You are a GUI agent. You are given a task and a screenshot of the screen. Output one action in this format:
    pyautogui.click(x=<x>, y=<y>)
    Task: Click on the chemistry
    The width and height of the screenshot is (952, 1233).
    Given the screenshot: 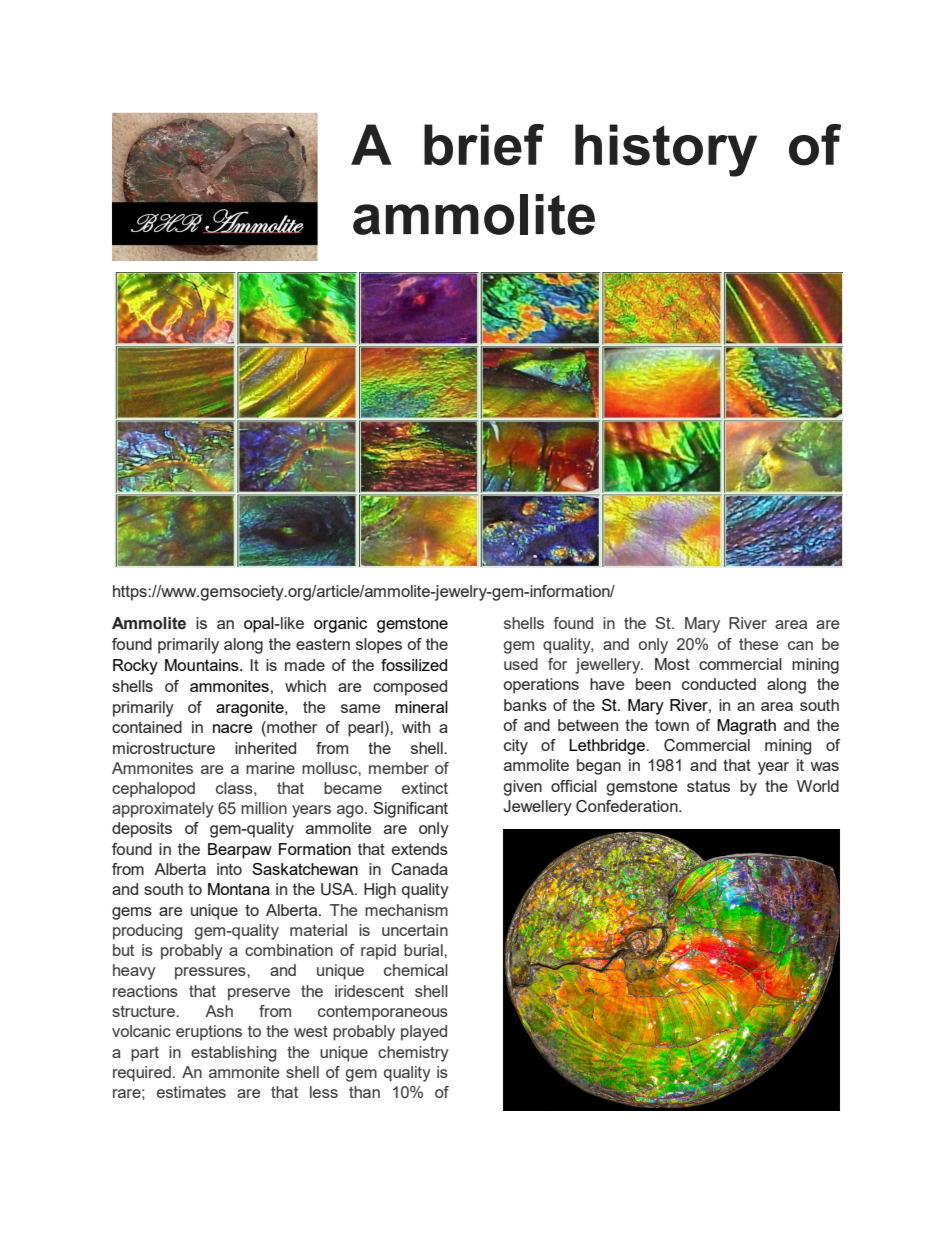 What is the action you would take?
    pyautogui.click(x=413, y=1054)
